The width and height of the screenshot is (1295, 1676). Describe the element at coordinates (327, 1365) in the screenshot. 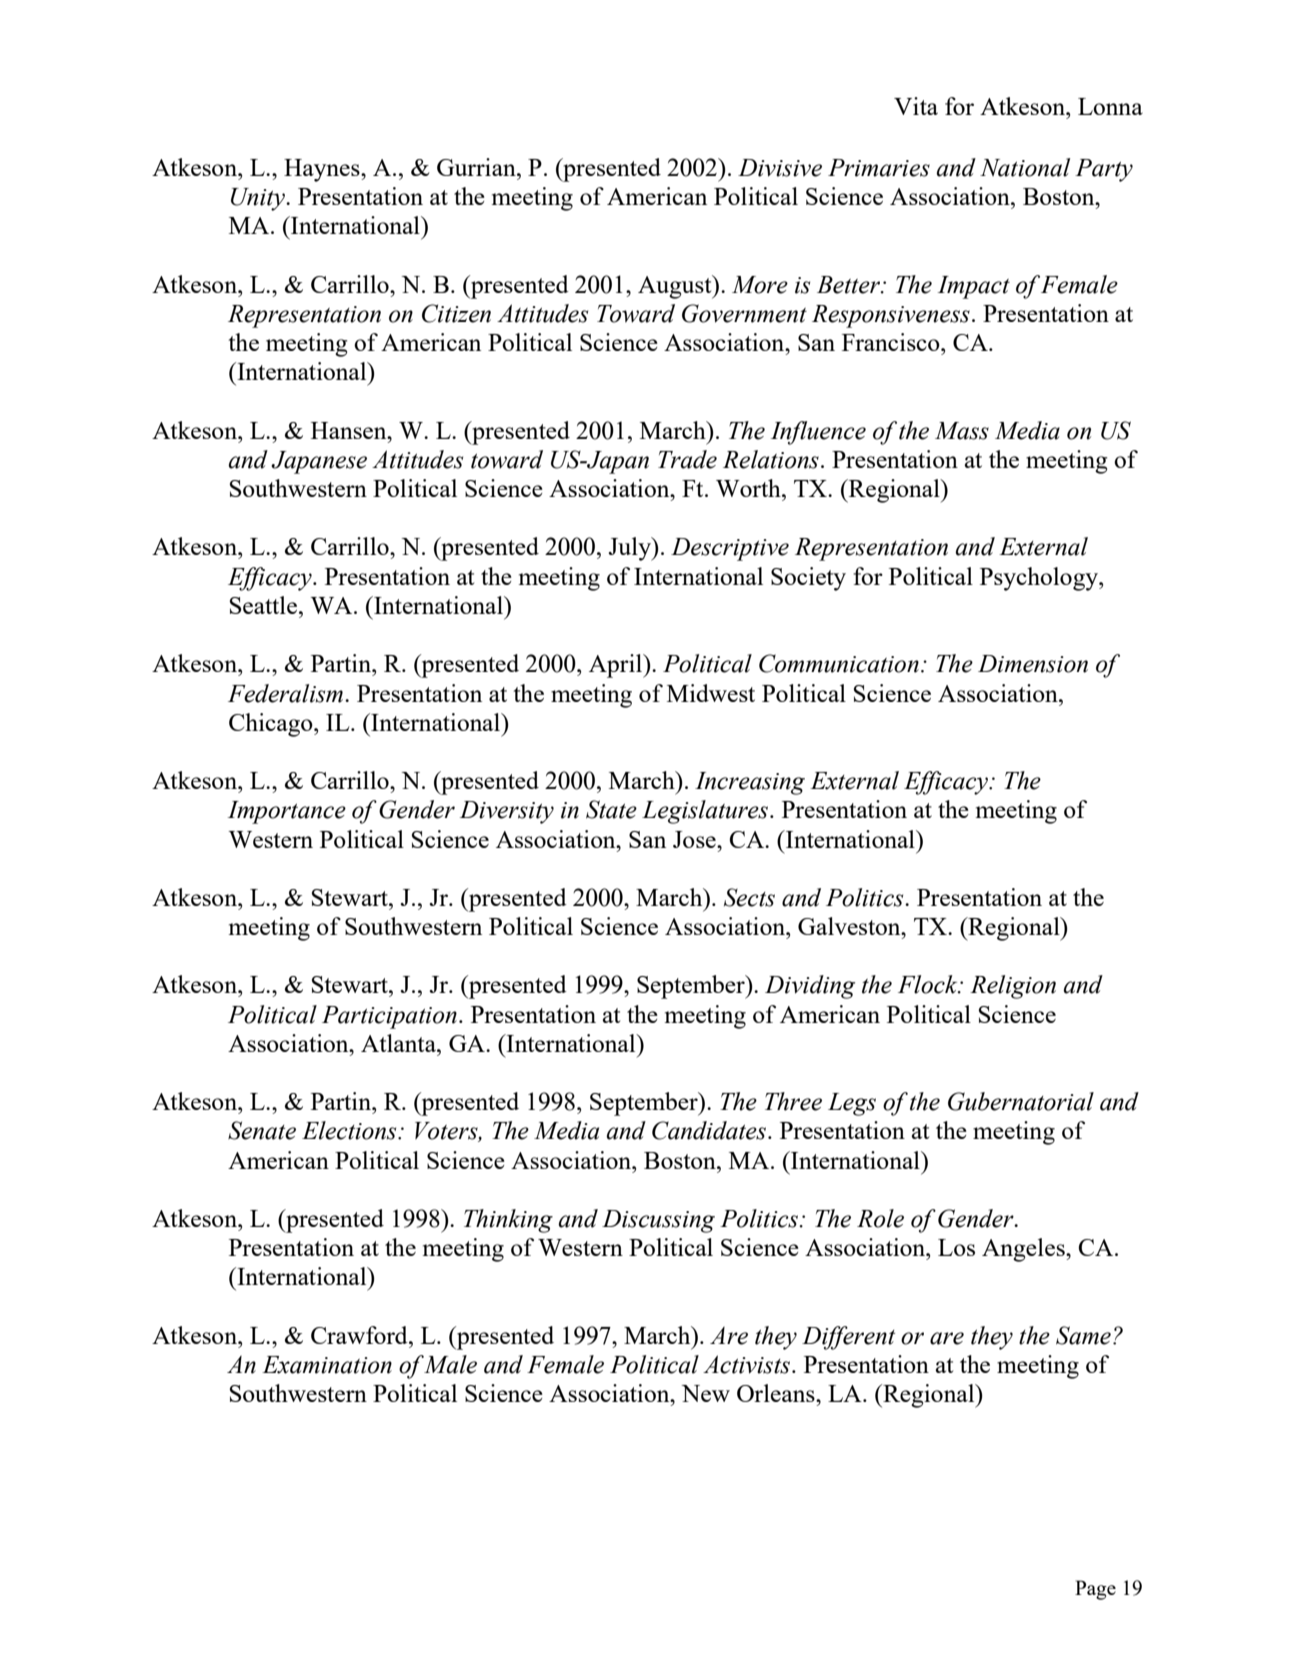

I see `Examination` at that location.
